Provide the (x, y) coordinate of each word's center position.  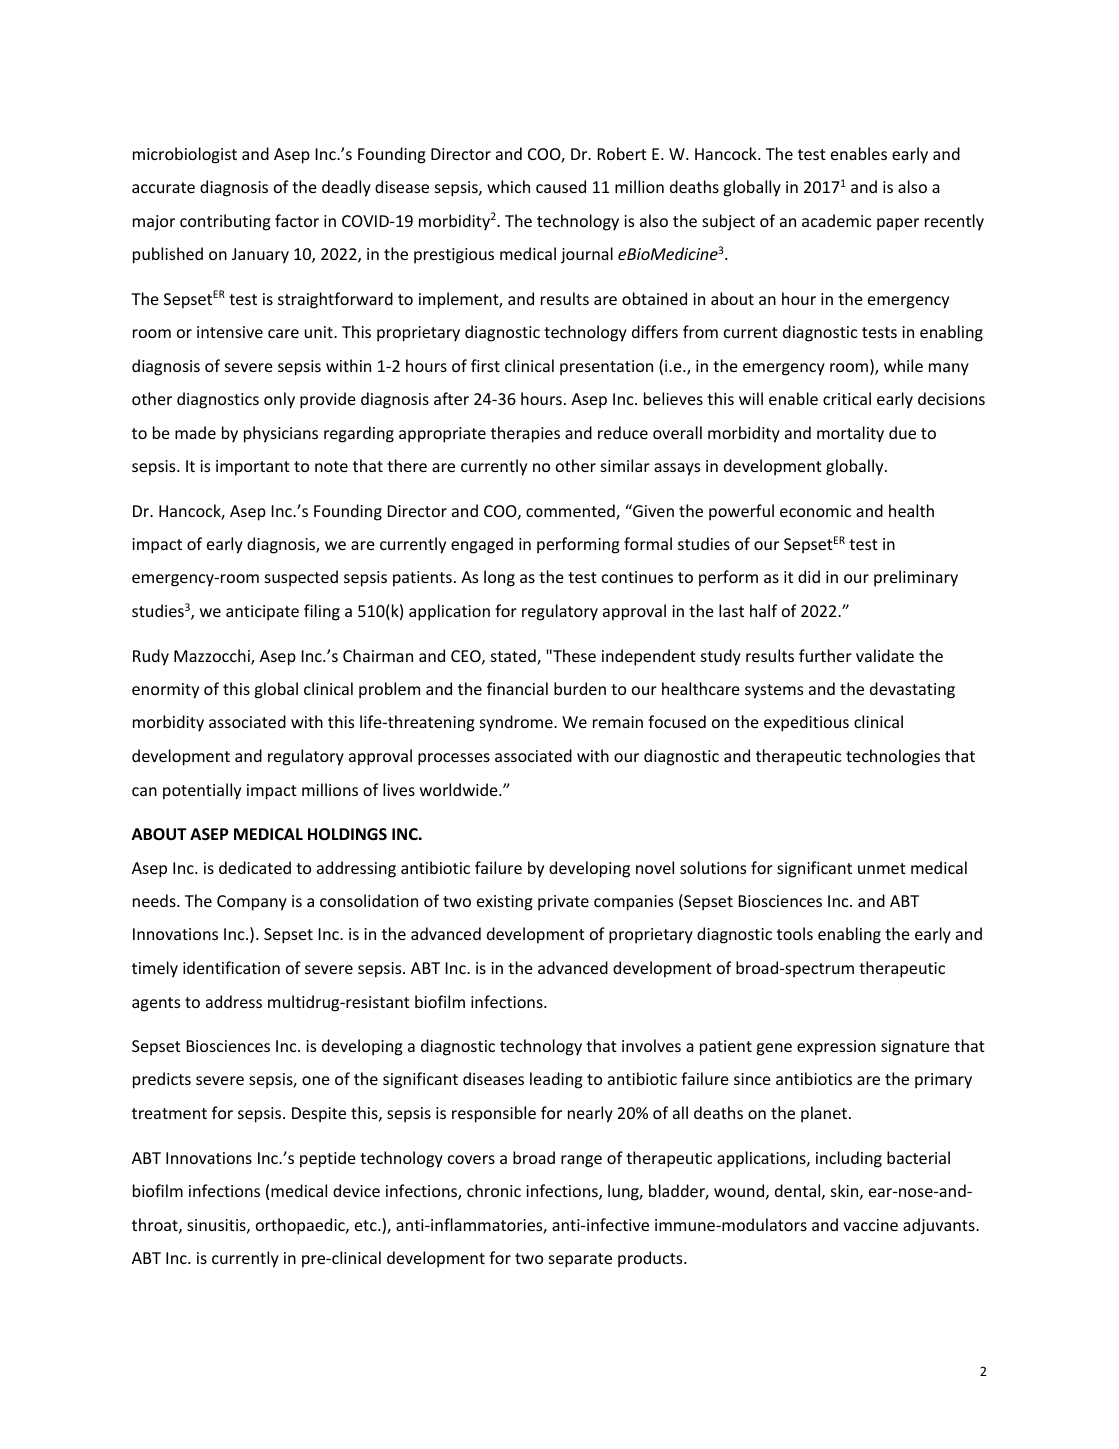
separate (580, 1260)
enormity (165, 691)
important (253, 468)
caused (561, 186)
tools (795, 933)
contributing (225, 222)
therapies (525, 434)
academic (836, 220)
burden (580, 688)
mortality (850, 434)
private (563, 903)
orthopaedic (301, 1226)
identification (231, 967)
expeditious (806, 723)
